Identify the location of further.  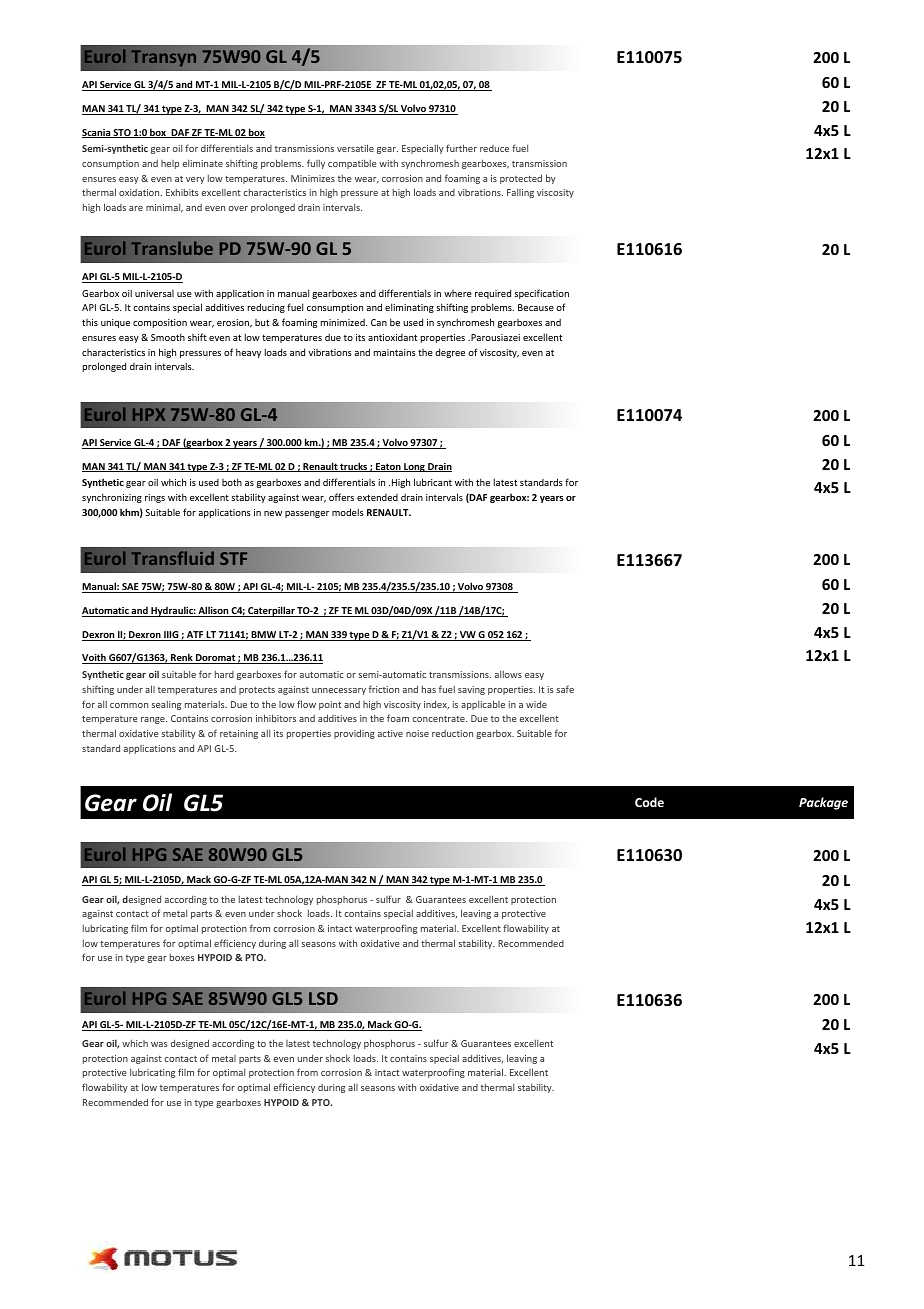
(461, 148).
